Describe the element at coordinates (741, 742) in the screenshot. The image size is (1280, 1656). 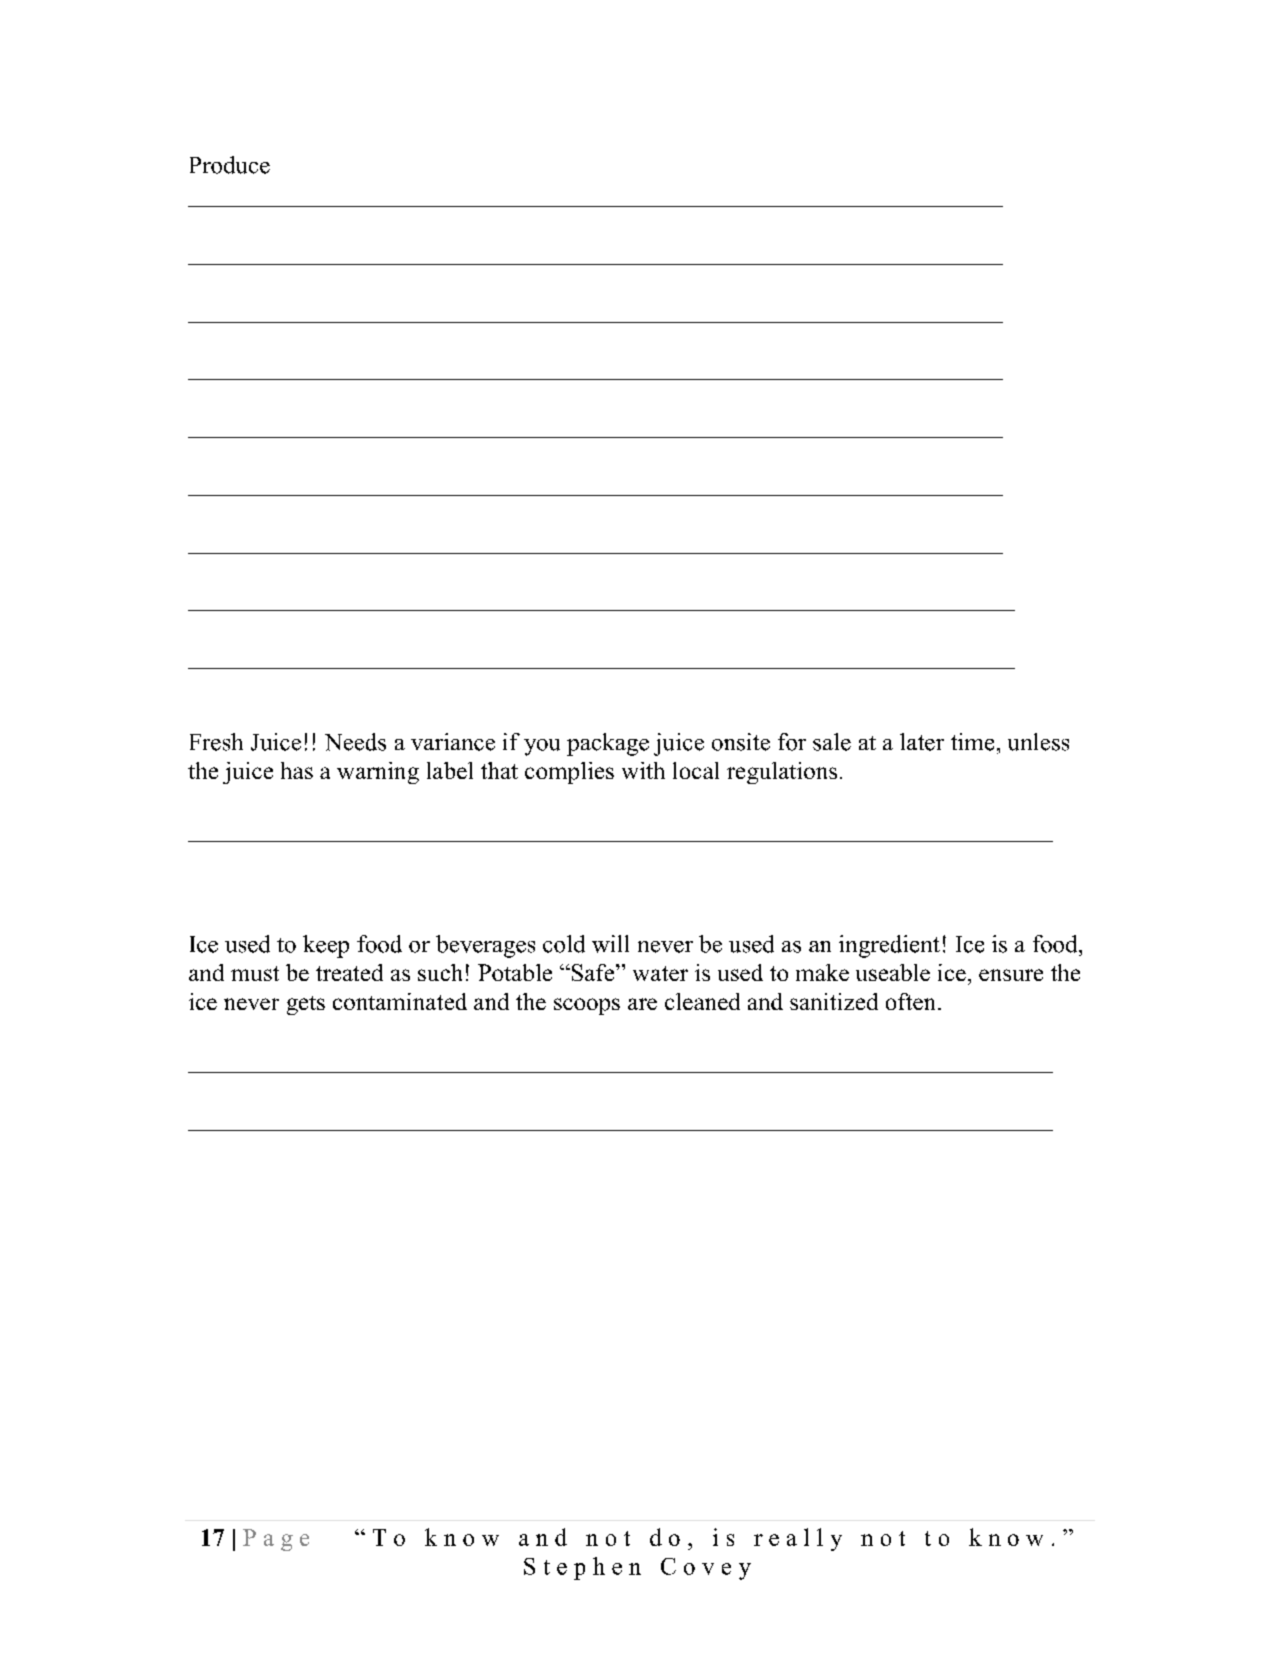
I see `onsite` at that location.
